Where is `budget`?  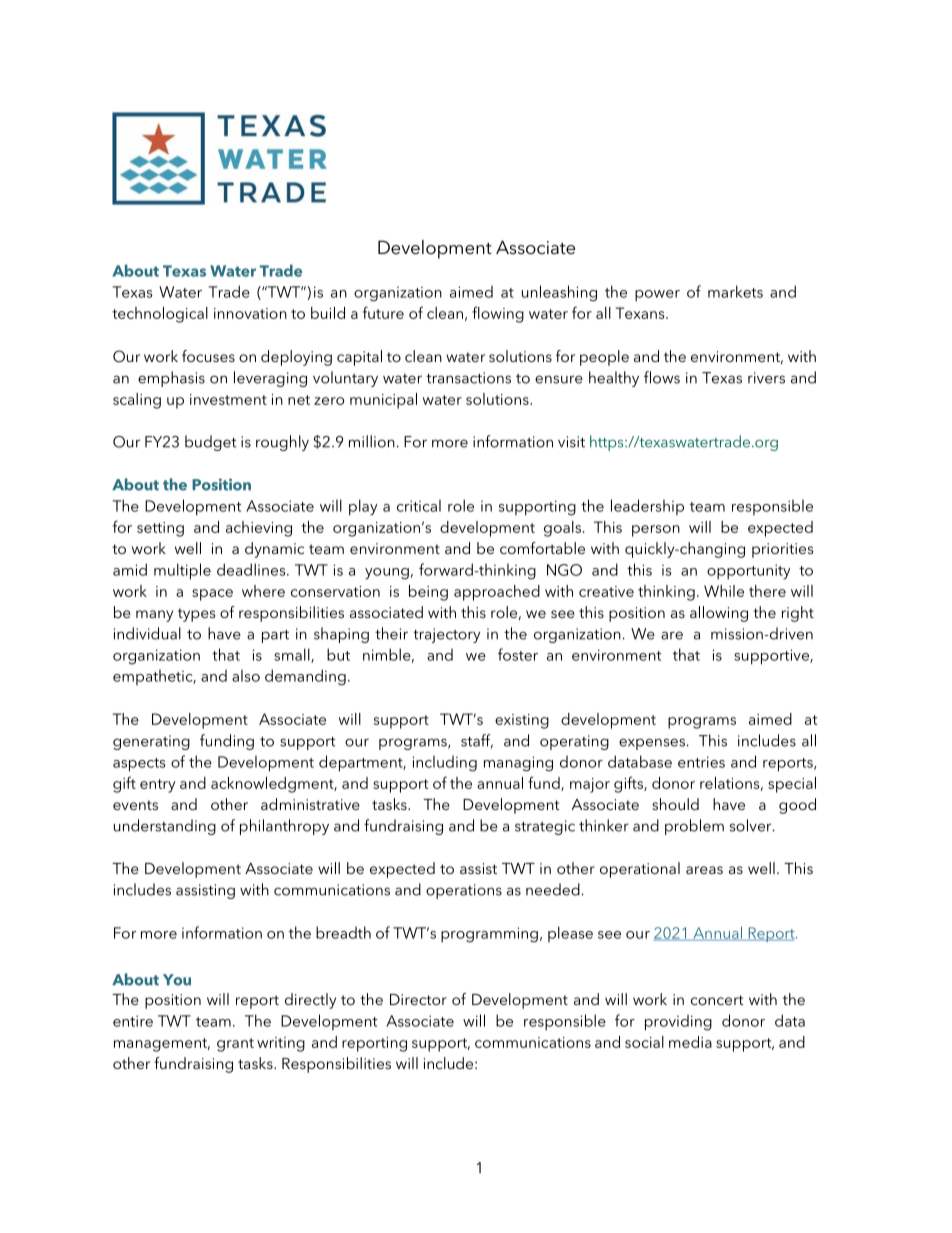
budget is located at coordinates (210, 443).
